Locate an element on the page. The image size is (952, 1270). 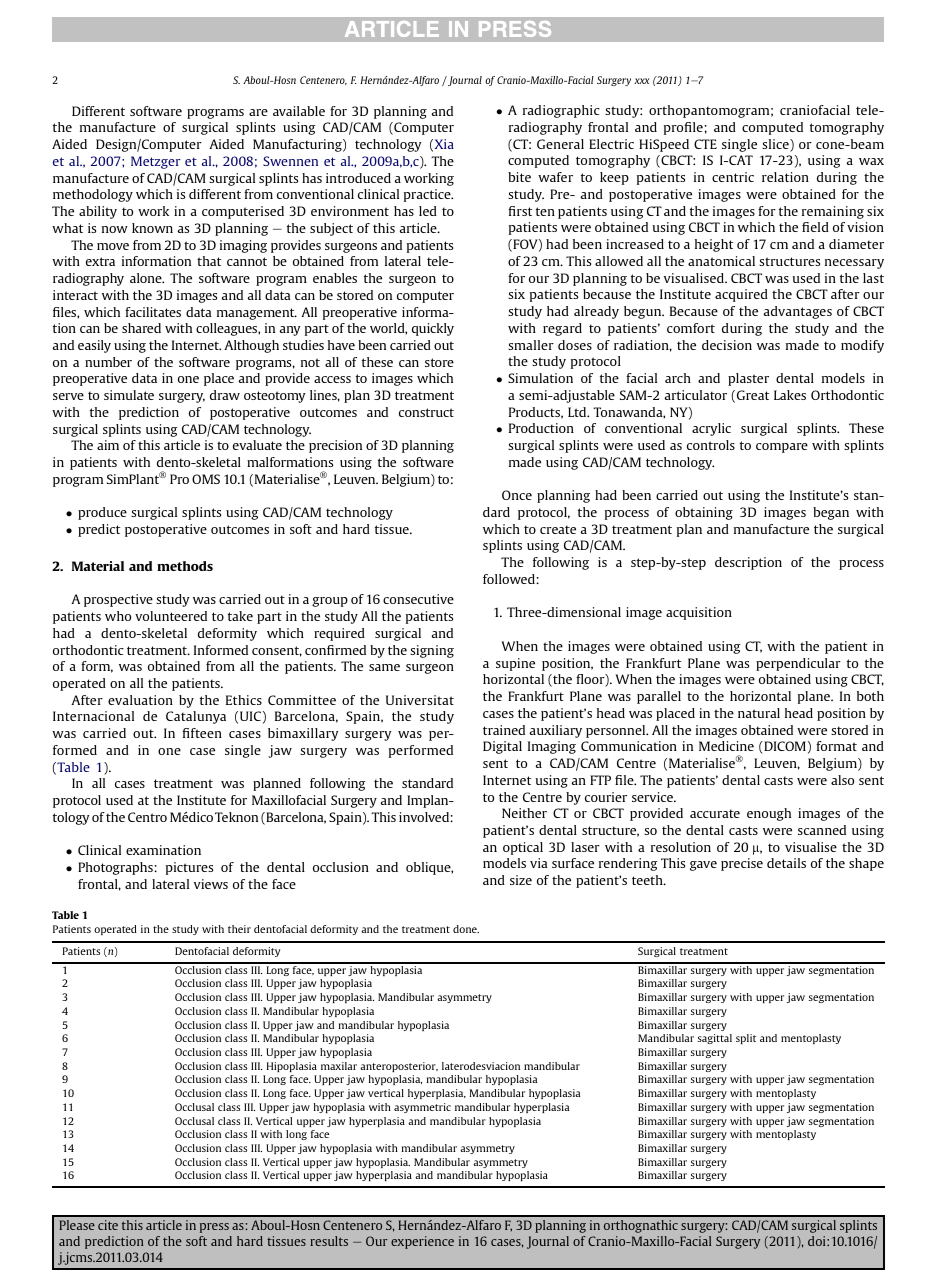
signing is located at coordinates (432, 651).
